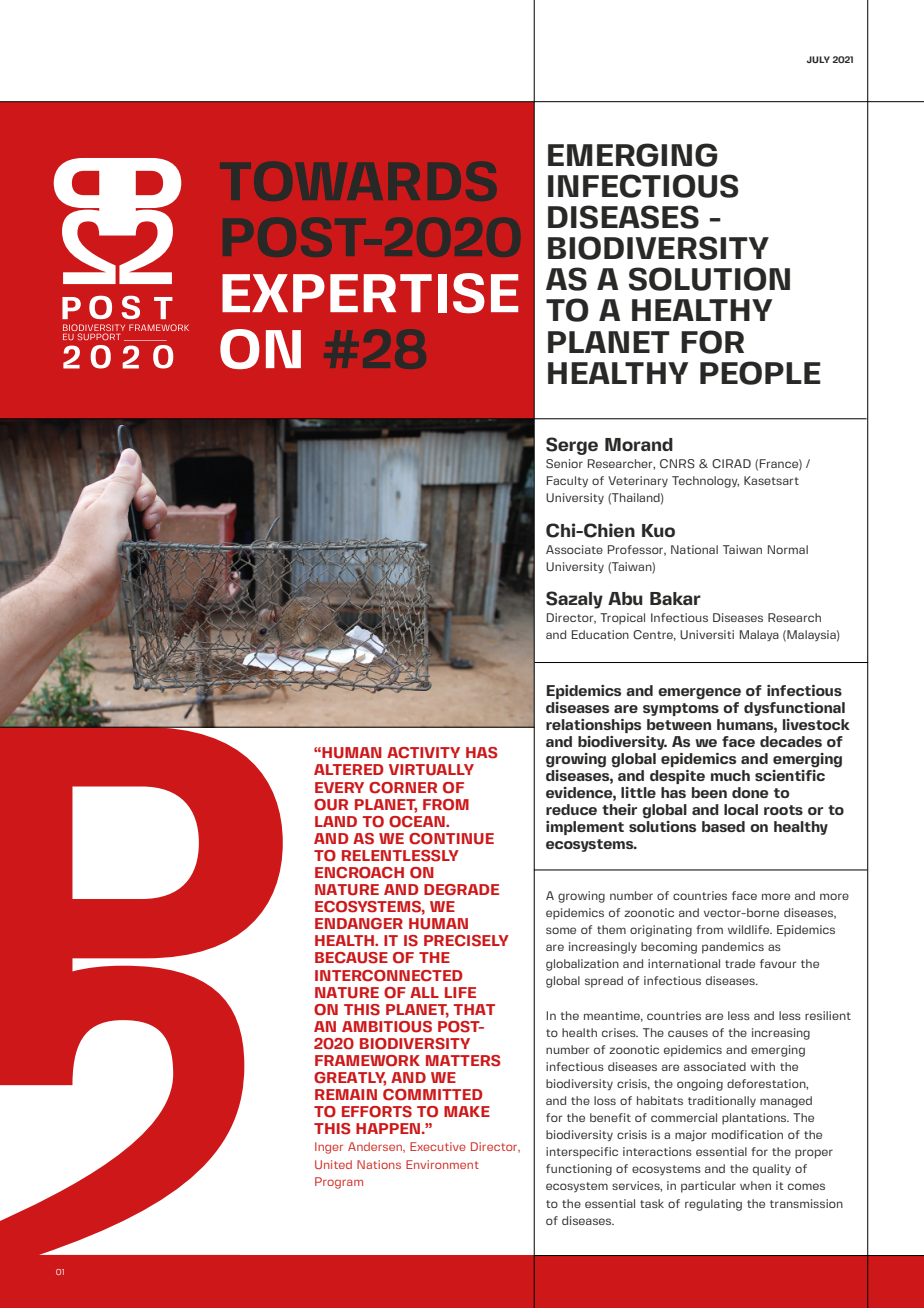 This document has width=924, height=1308. I want to click on JULY, so click(818, 59).
